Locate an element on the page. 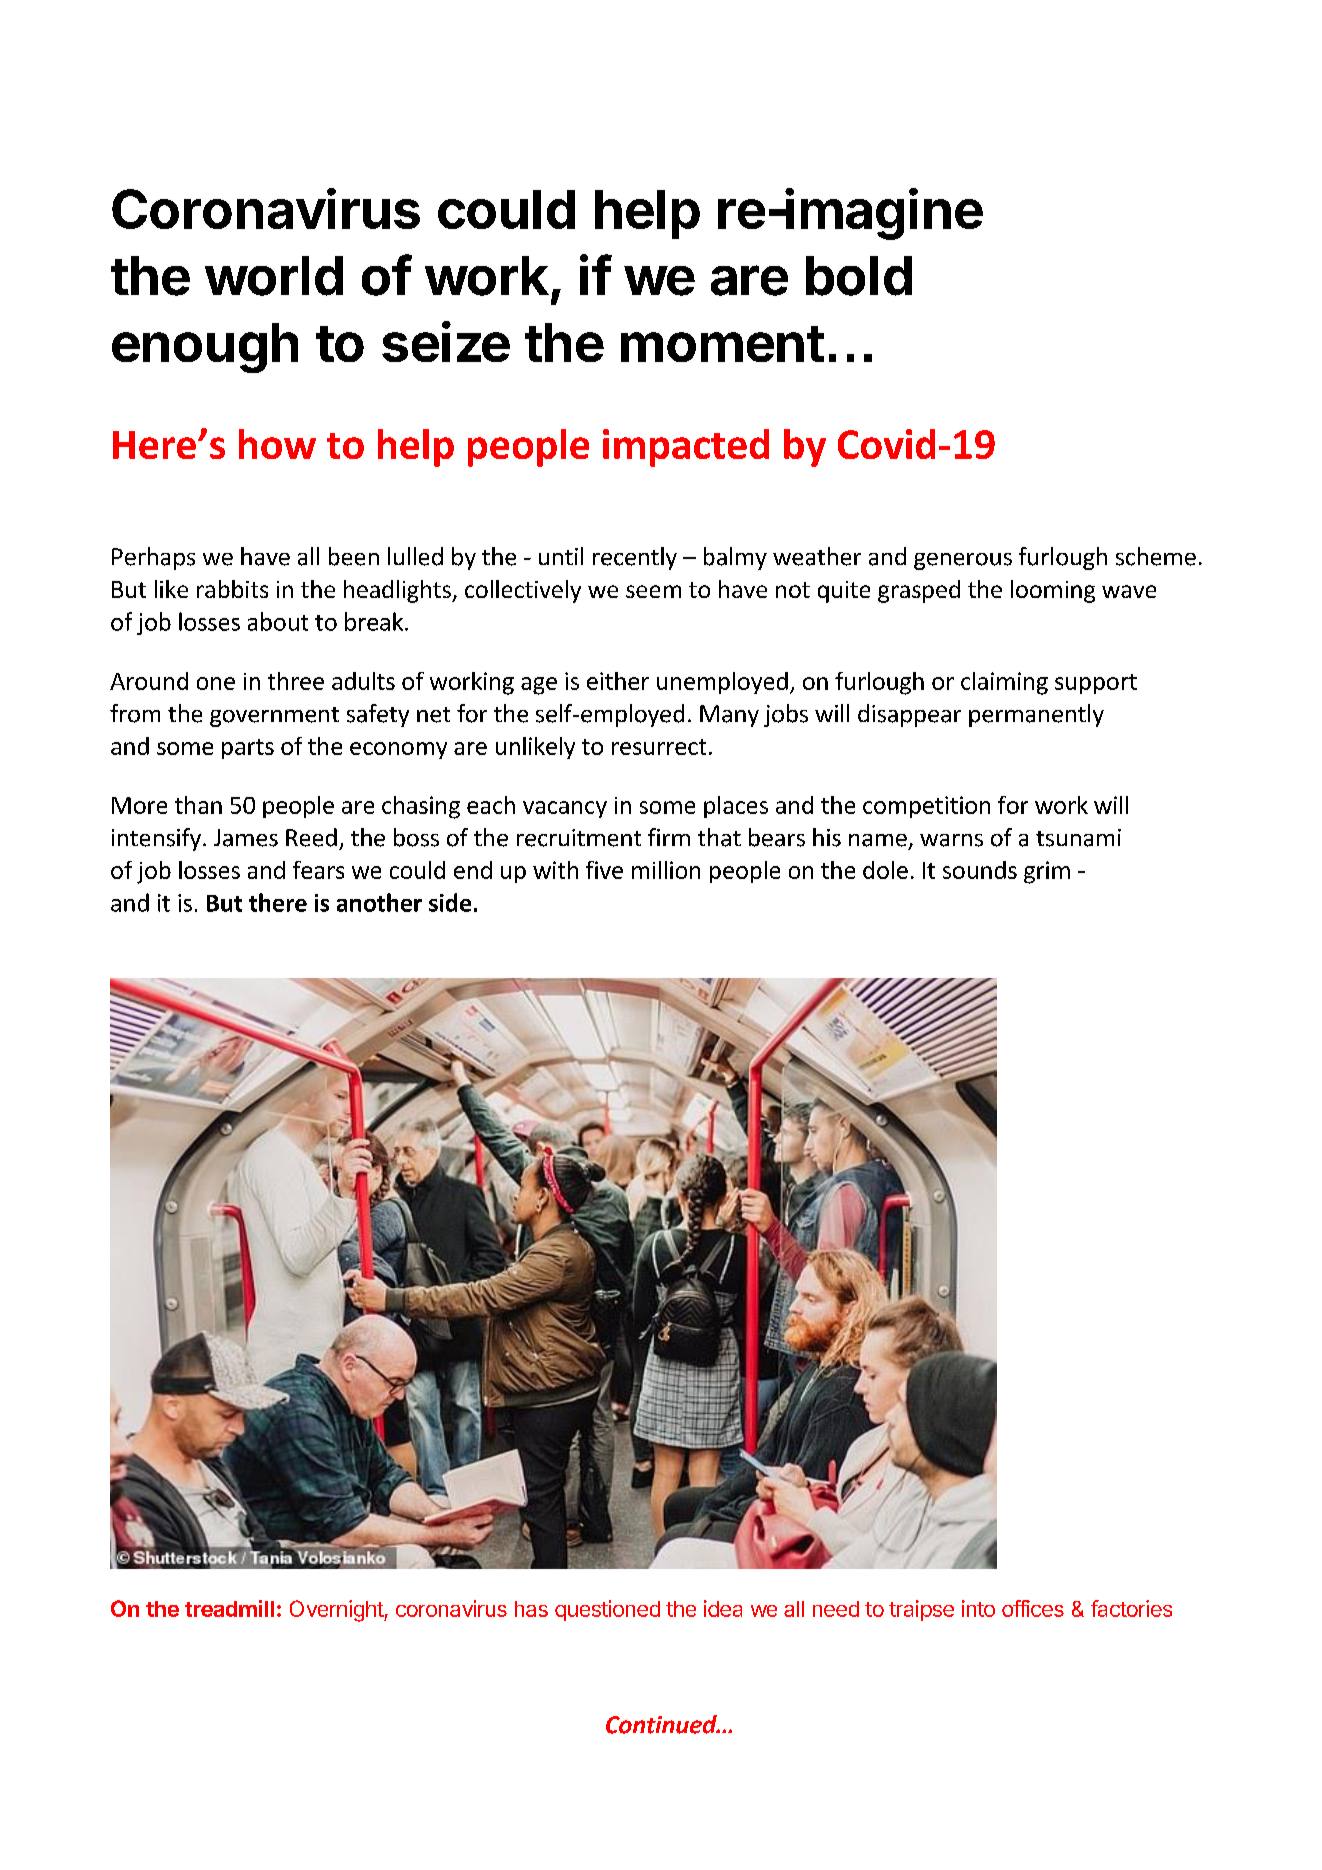 Image resolution: width=1322 pixels, height=1870 pixels. moment is located at coordinates (722, 344).
